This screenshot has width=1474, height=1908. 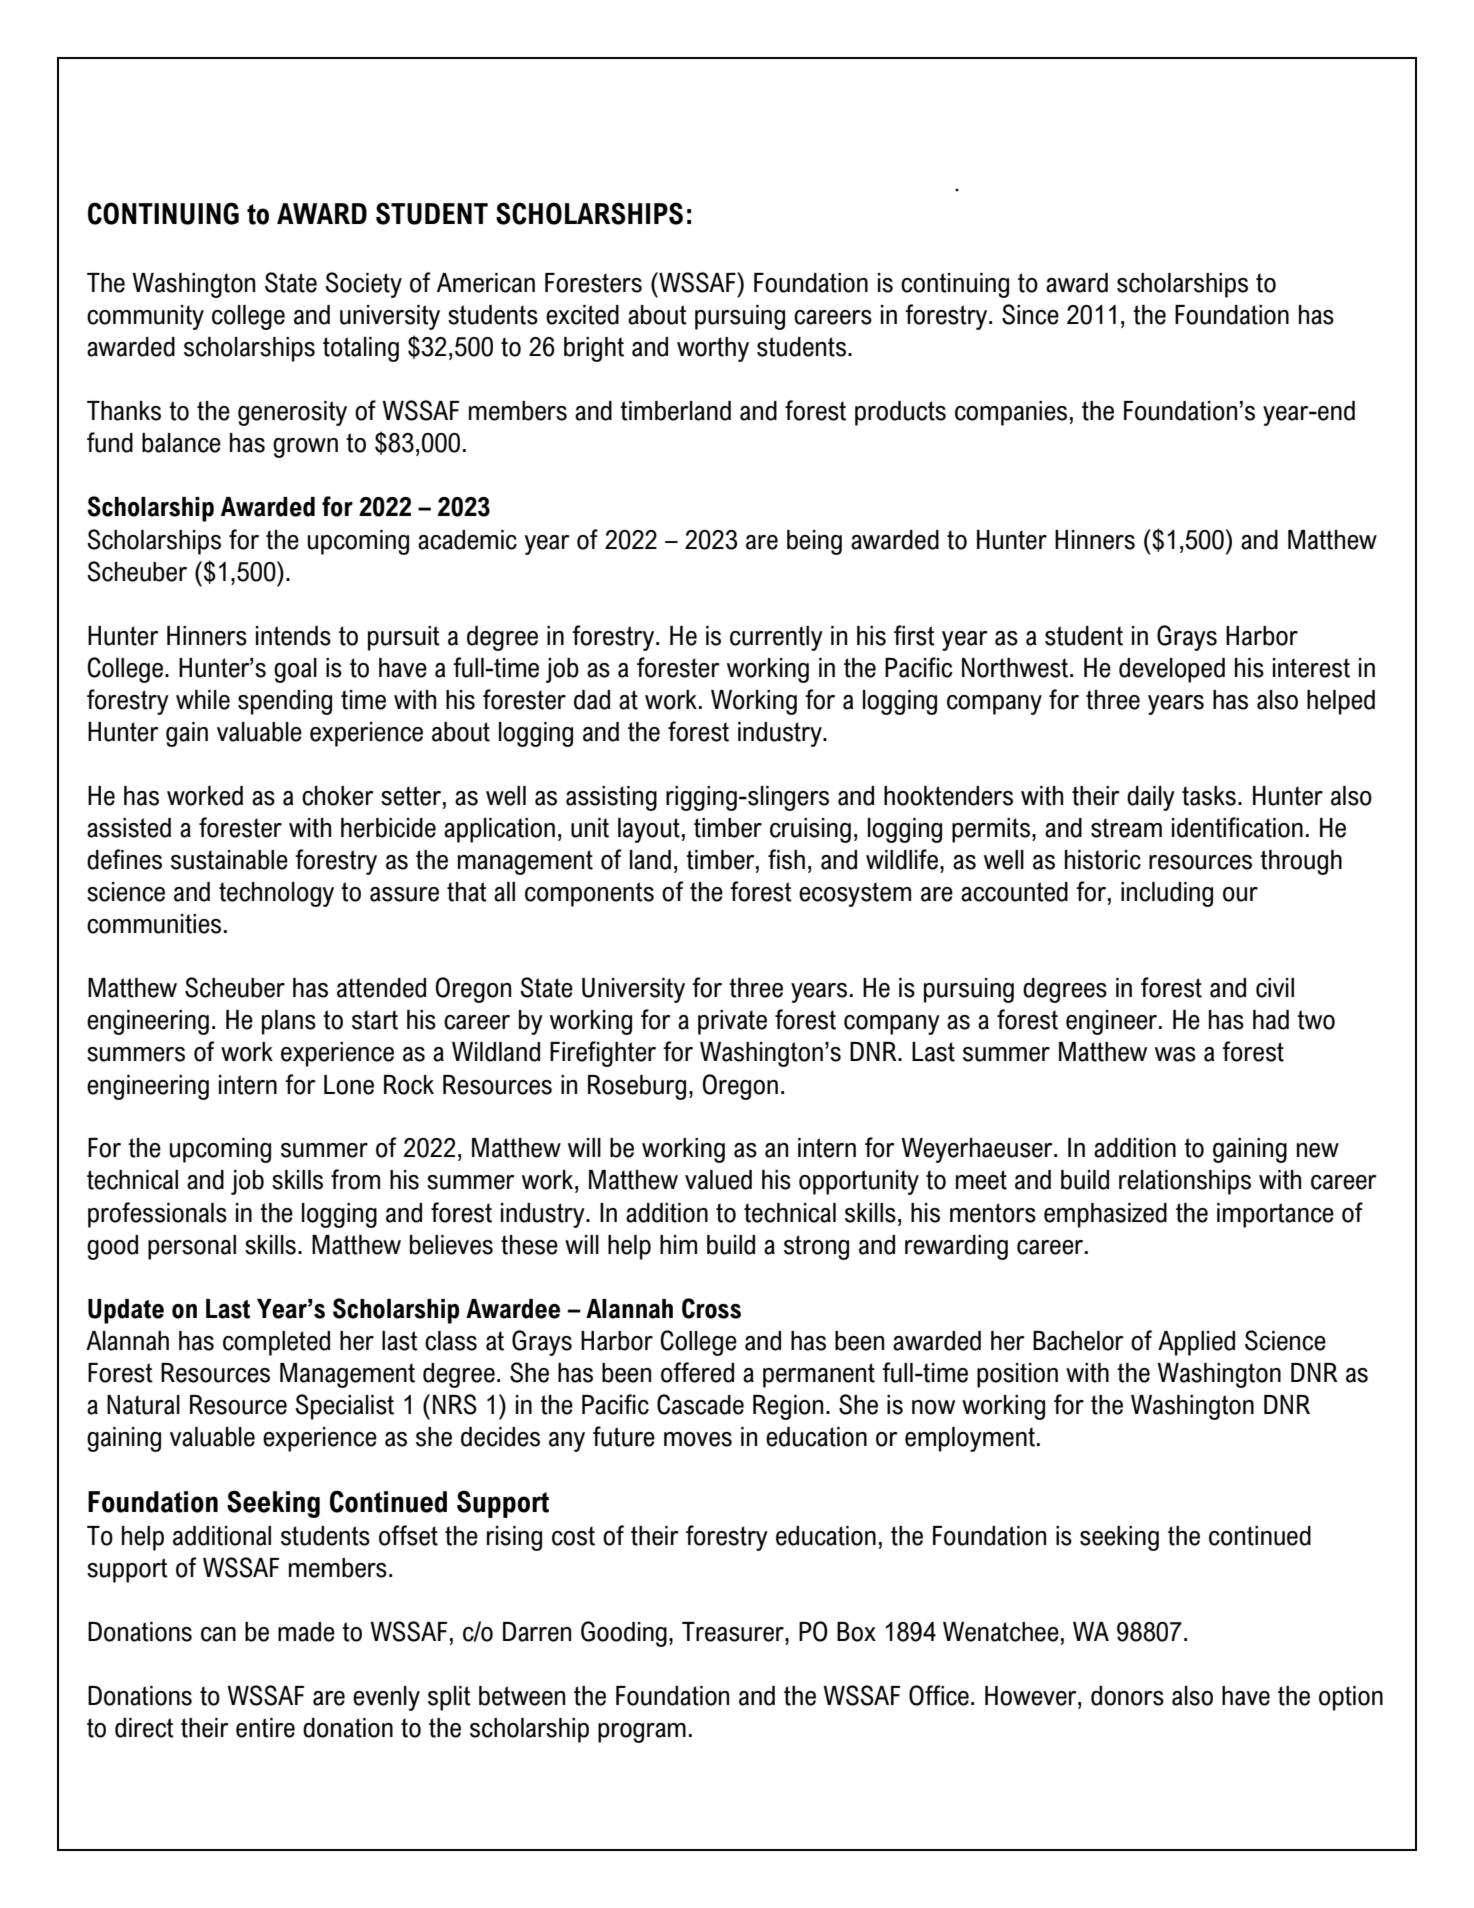 I want to click on Specialist, so click(x=344, y=1407).
